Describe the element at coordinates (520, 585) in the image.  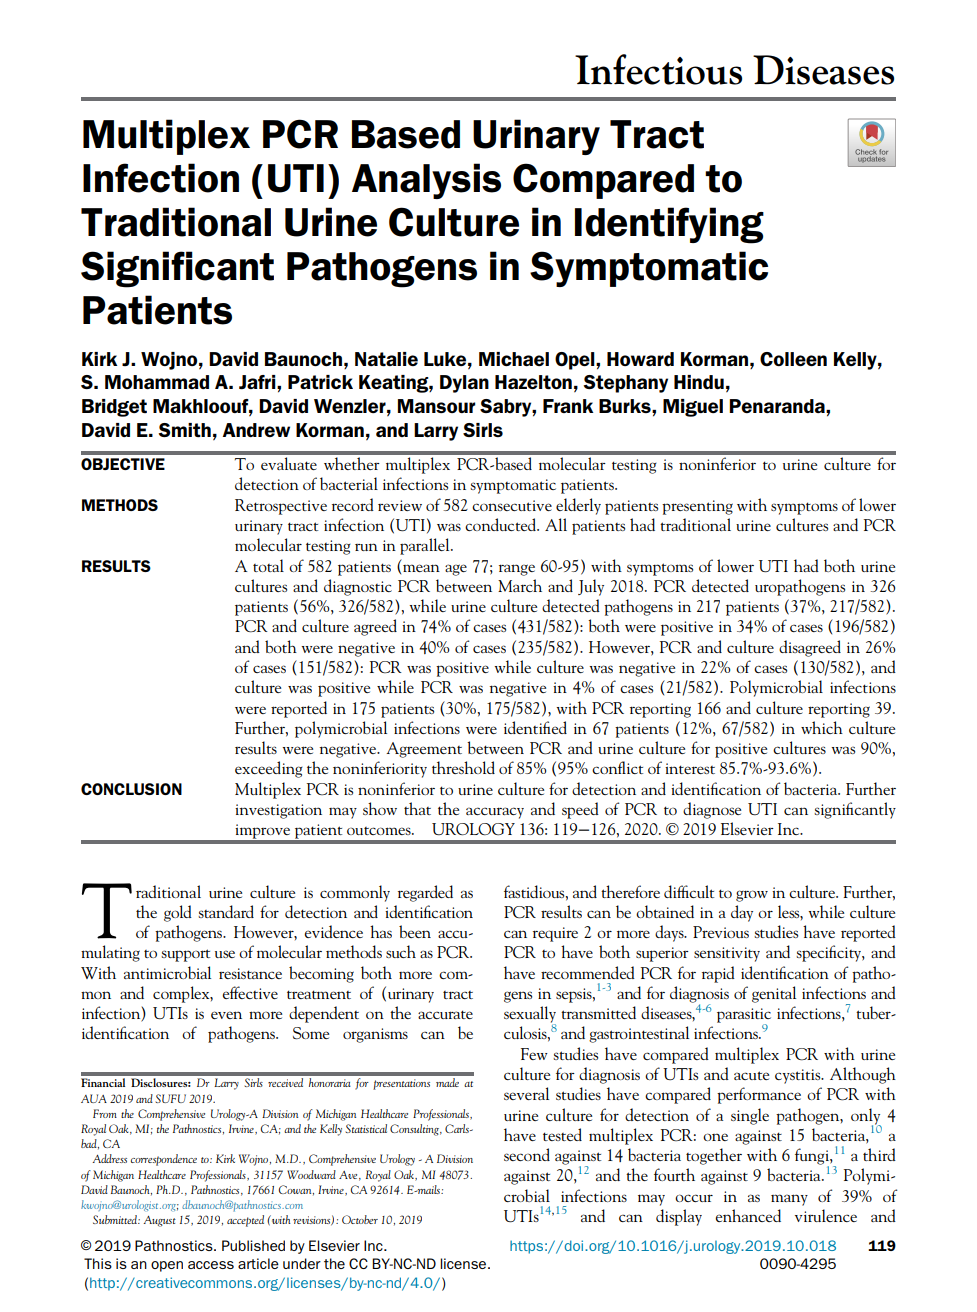
I see `March` at that location.
